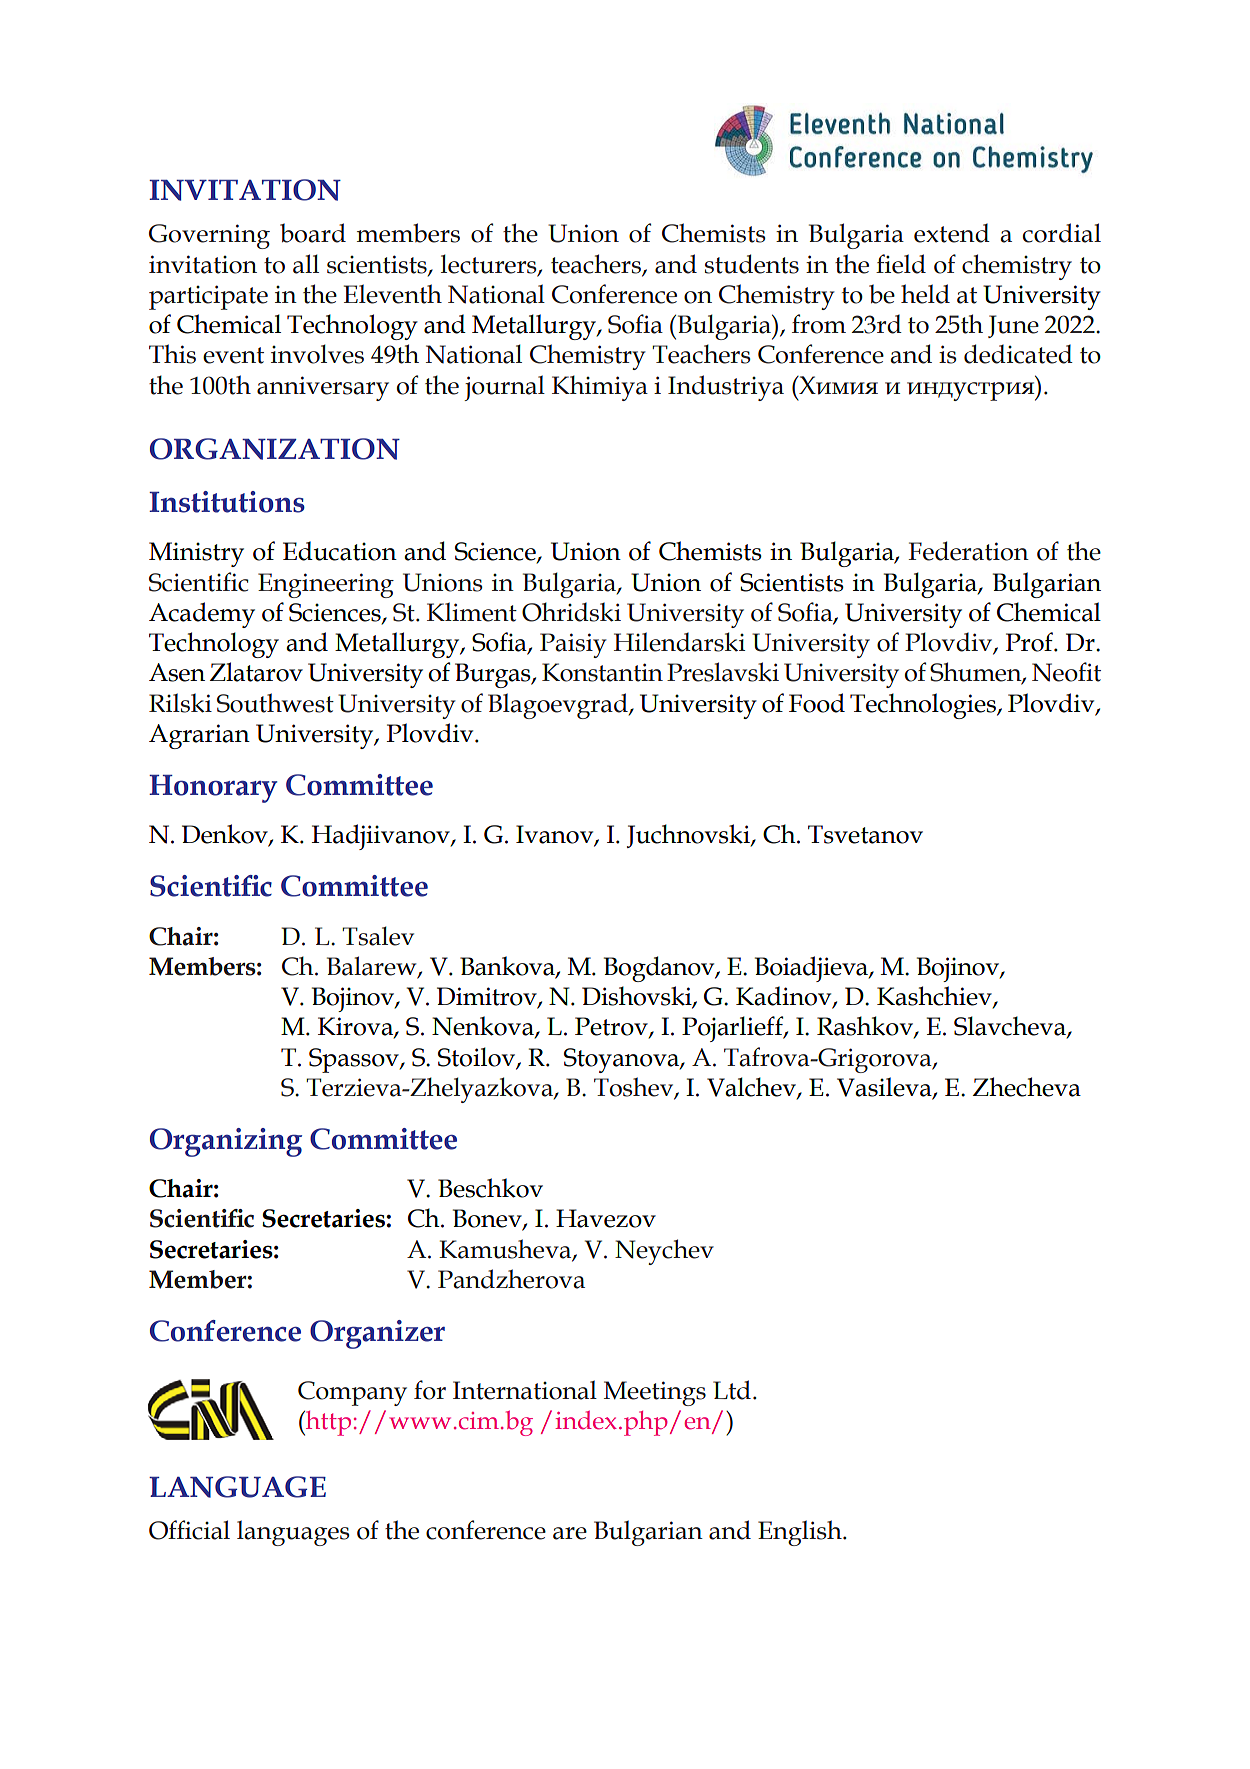 The height and width of the page is (1769, 1250). Describe the element at coordinates (612, 1027) in the page. I see `Petrov` at that location.
